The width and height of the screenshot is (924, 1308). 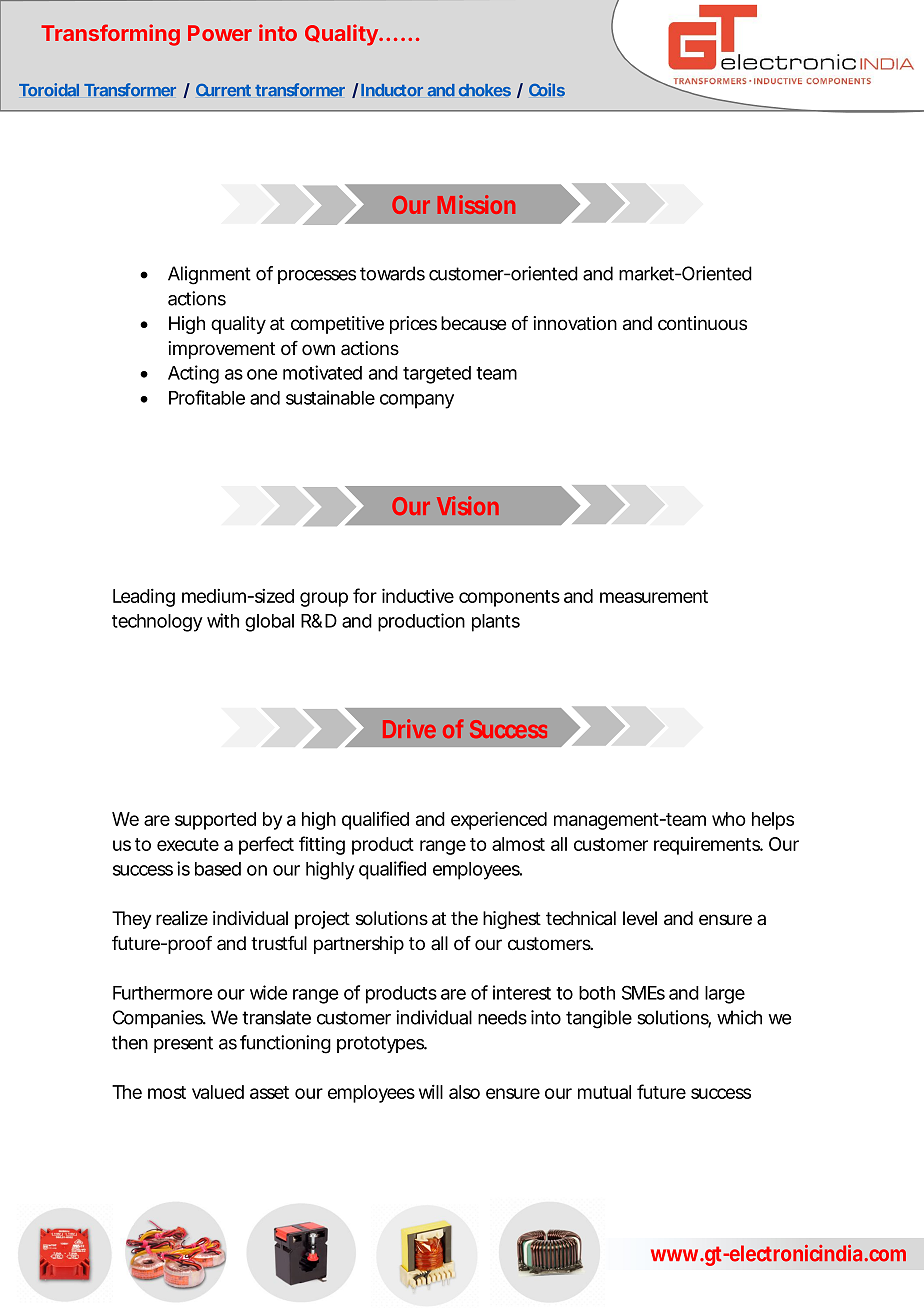 What do you see at coordinates (130, 1042) in the screenshot?
I see `then` at bounding box center [130, 1042].
